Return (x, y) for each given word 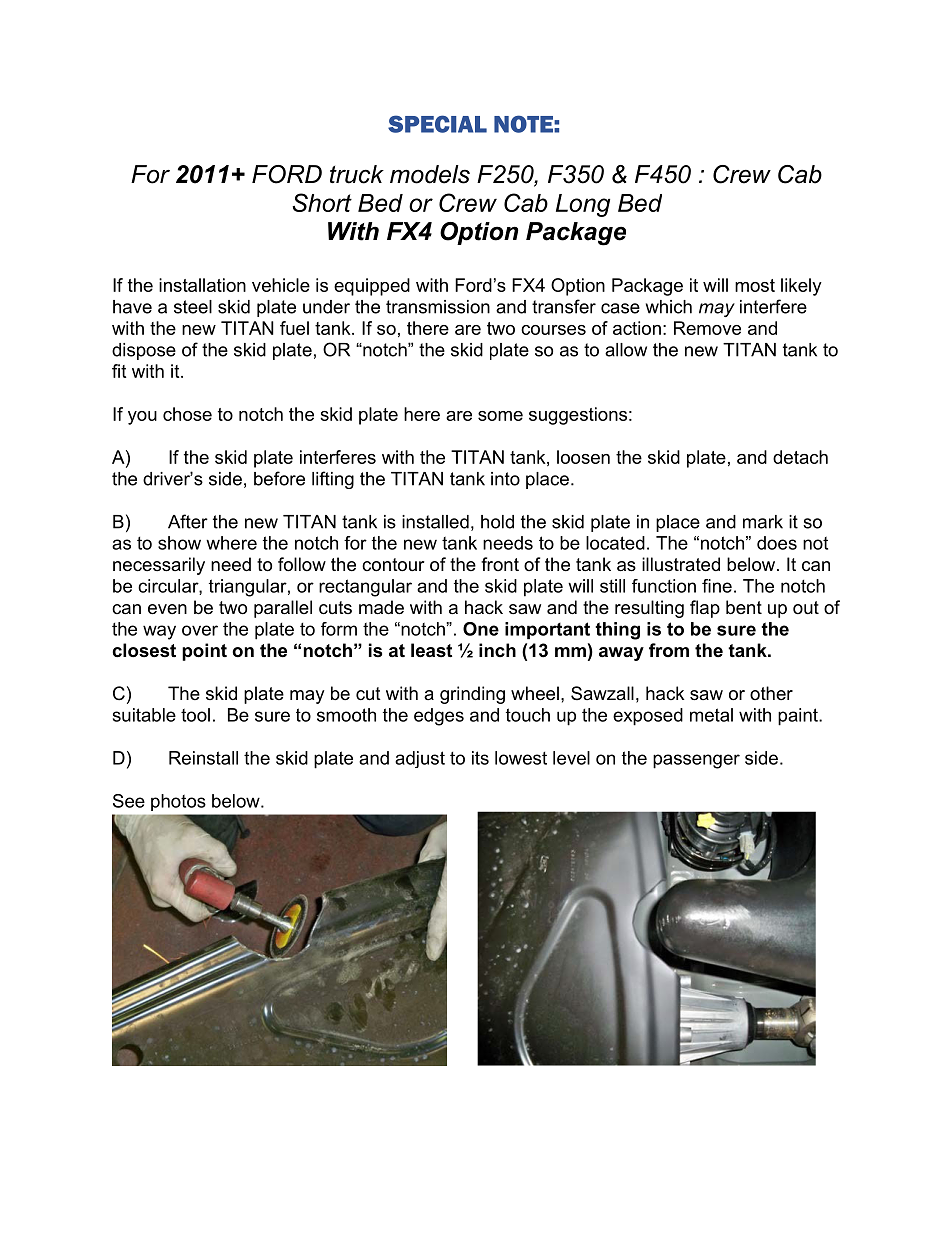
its (480, 758)
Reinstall (203, 758)
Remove (707, 328)
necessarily (159, 566)
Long (583, 205)
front (500, 564)
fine (717, 586)
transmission (438, 307)
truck (357, 174)
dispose (144, 351)
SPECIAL (437, 124)
